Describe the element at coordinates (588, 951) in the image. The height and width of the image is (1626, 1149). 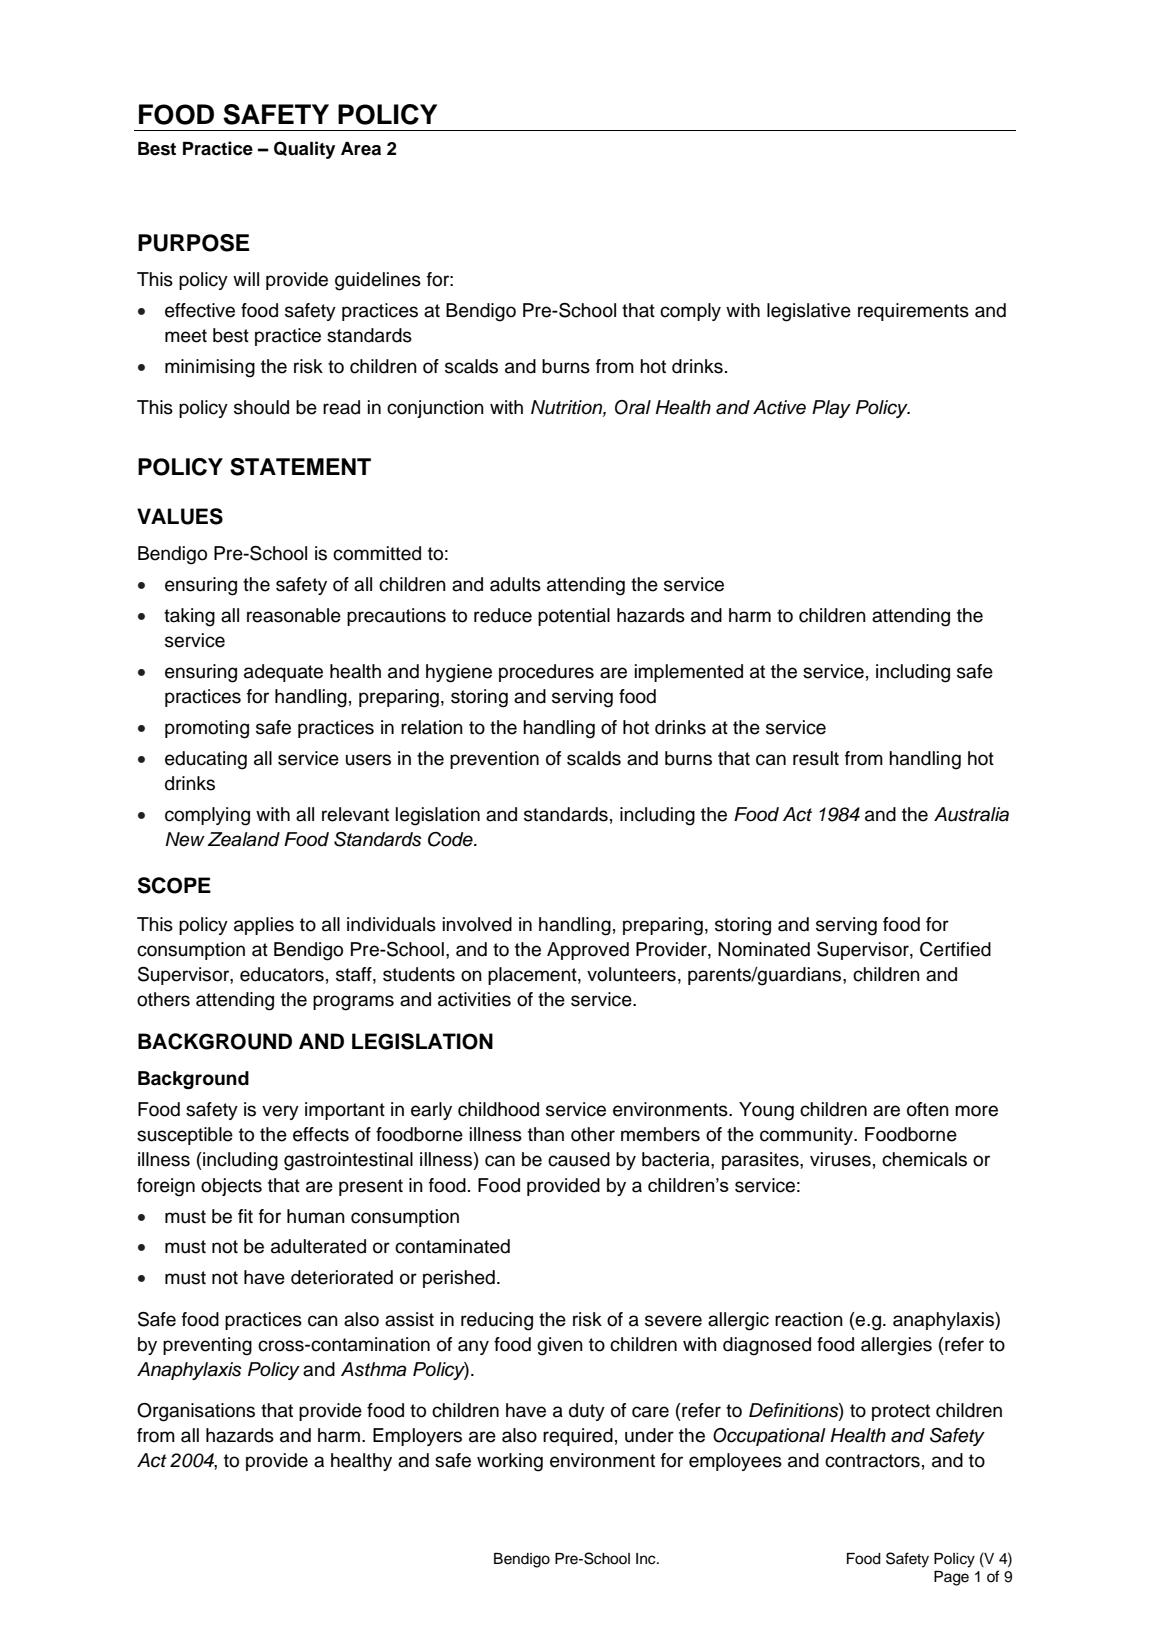
I see `Approved` at that location.
